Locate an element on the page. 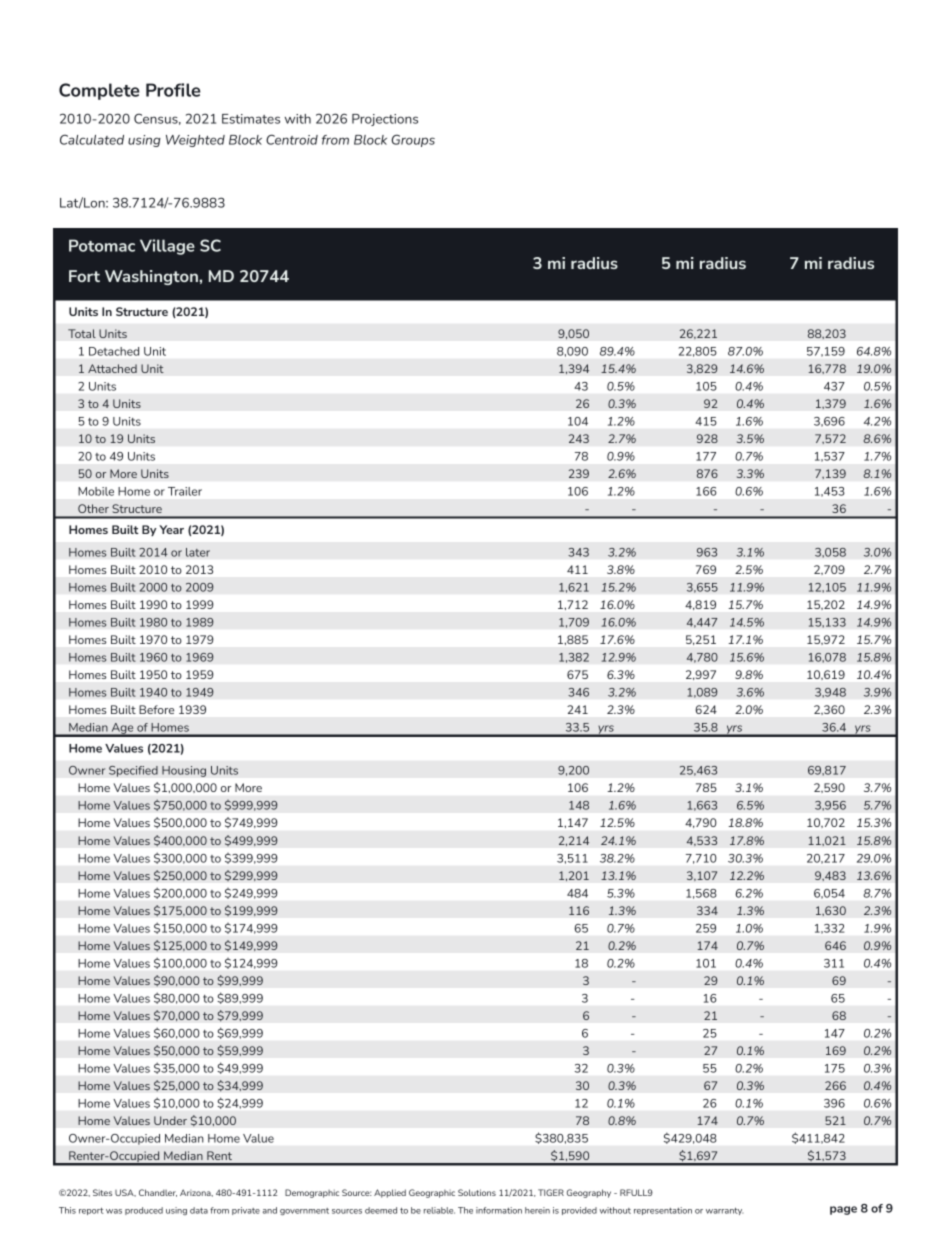 The height and width of the page is (1233, 952). Year is located at coordinates (171, 529).
